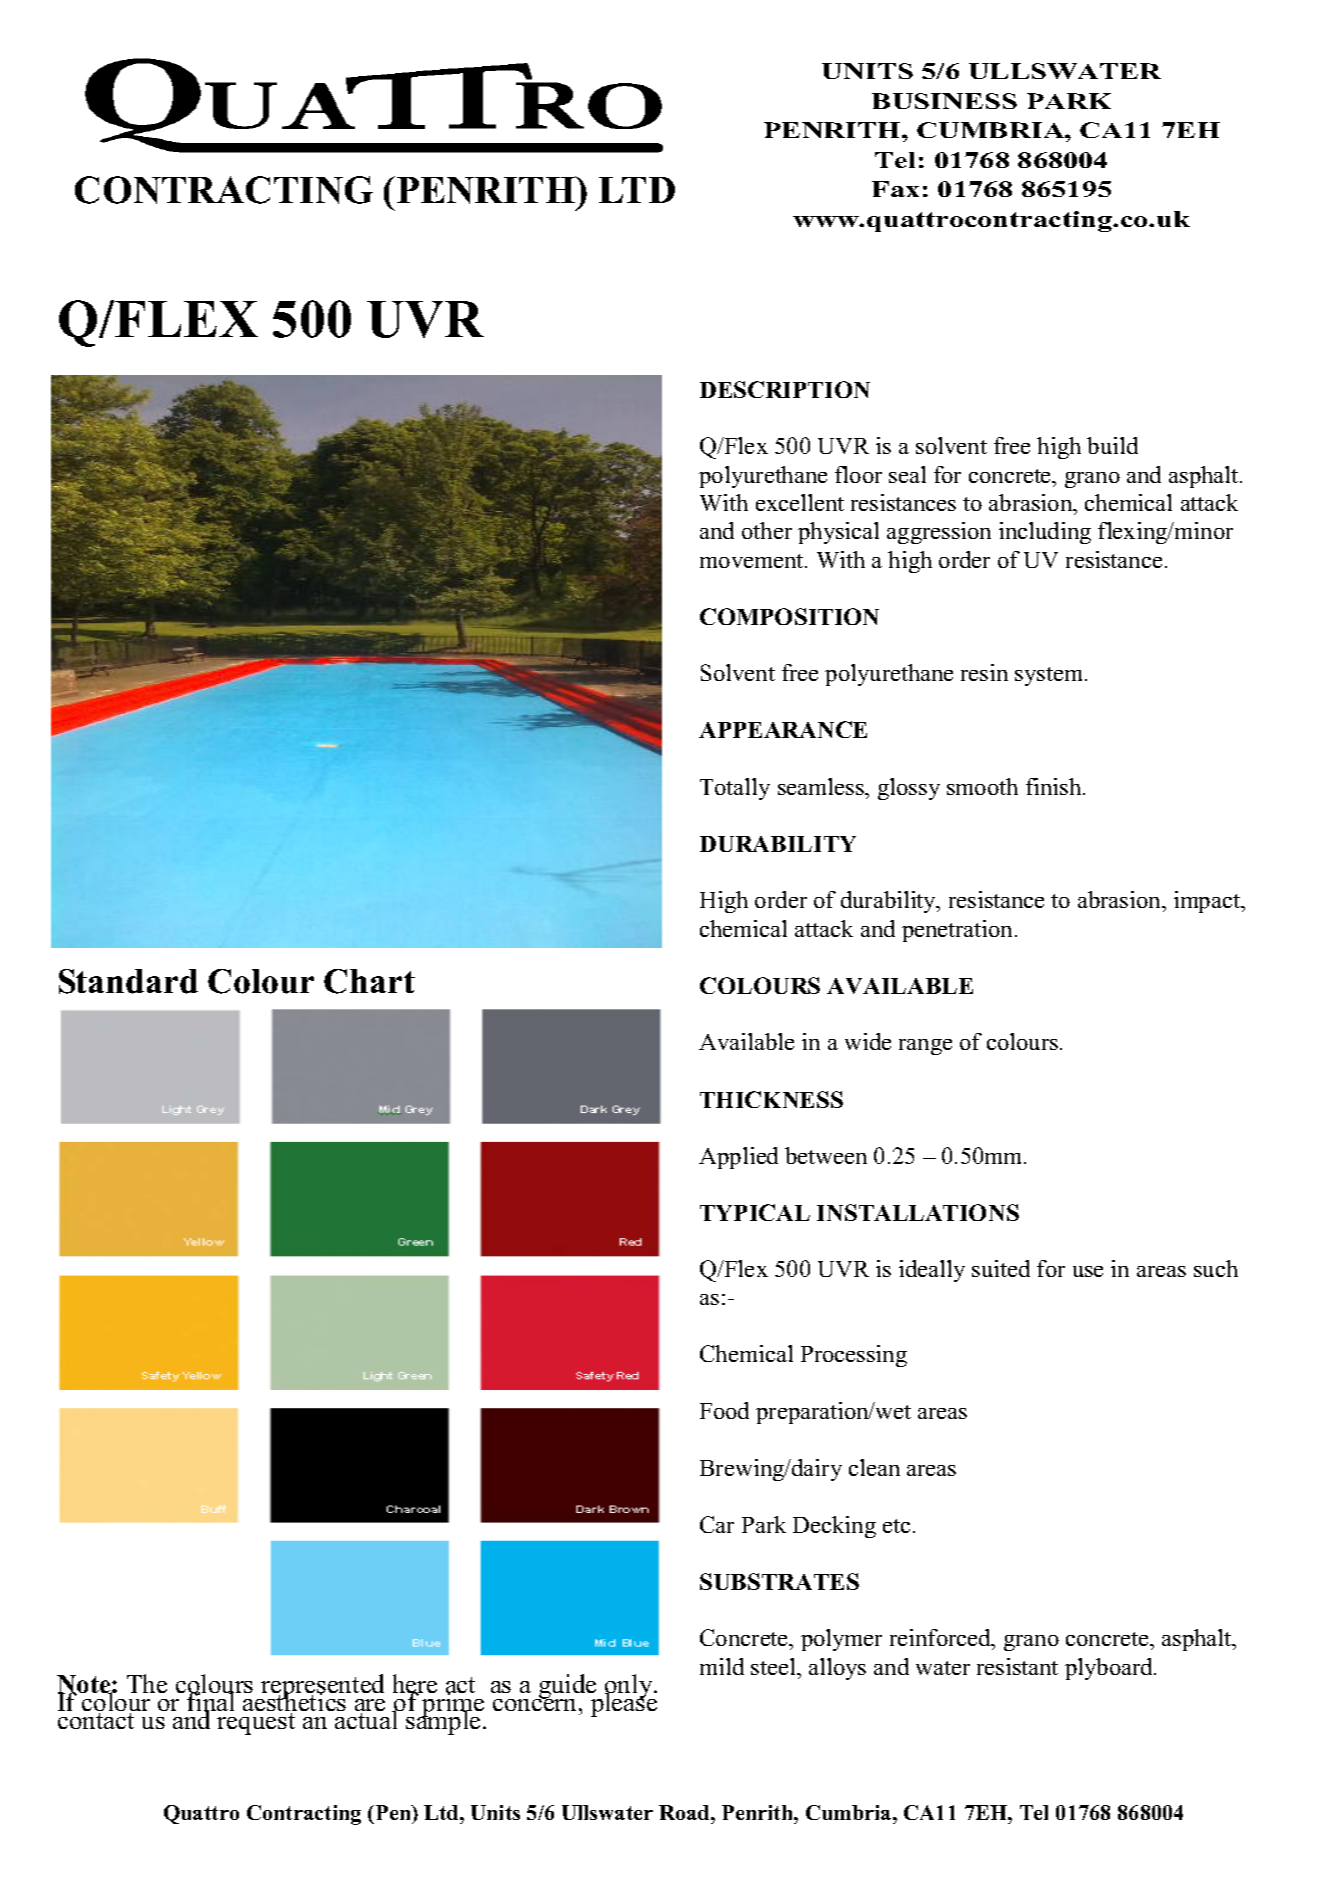 This screenshot has width=1335, height=1889. What do you see at coordinates (685, 1812) in the screenshot?
I see `Road` at bounding box center [685, 1812].
